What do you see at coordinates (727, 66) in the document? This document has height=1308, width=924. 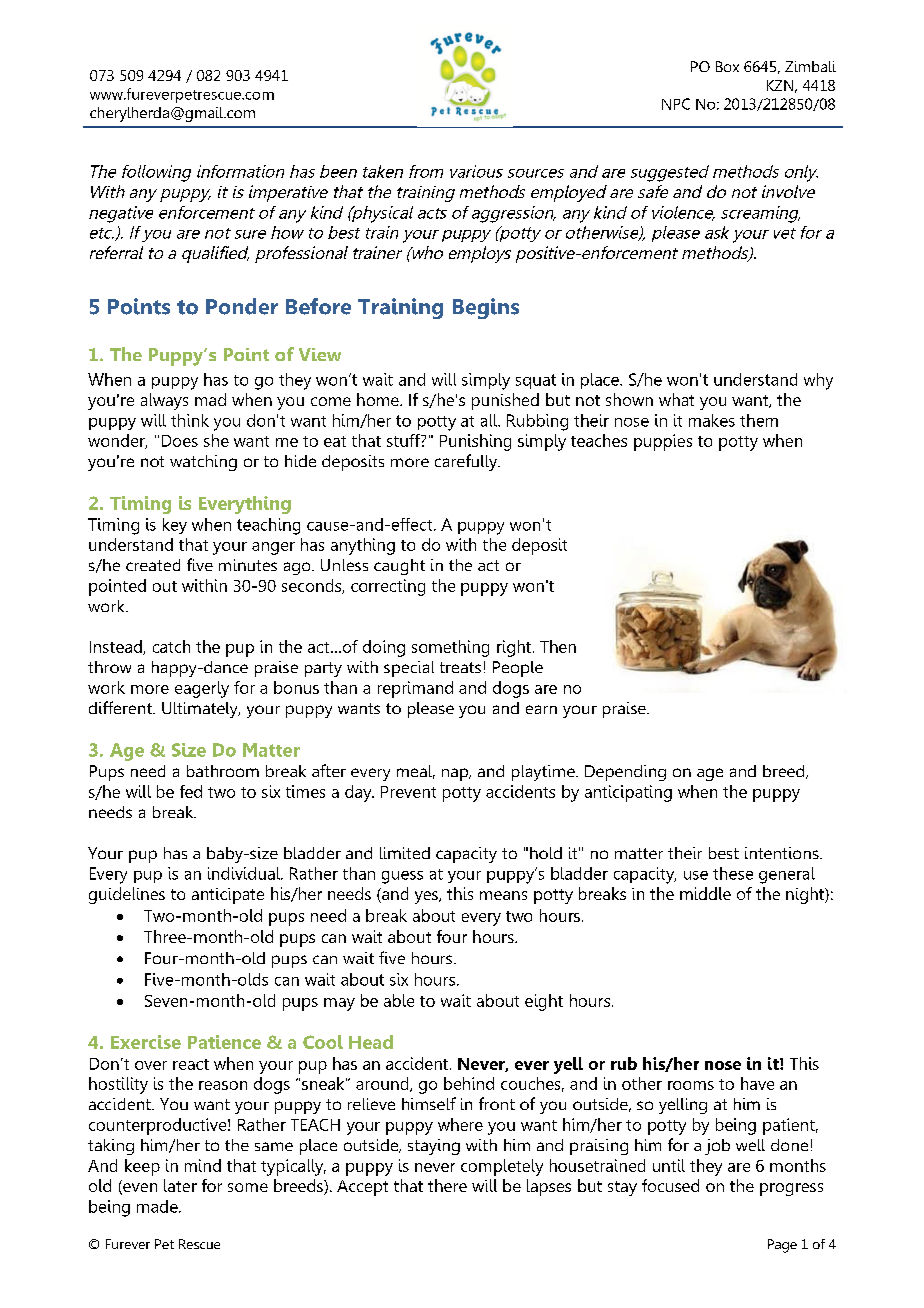 I see `Box` at bounding box center [727, 66].
